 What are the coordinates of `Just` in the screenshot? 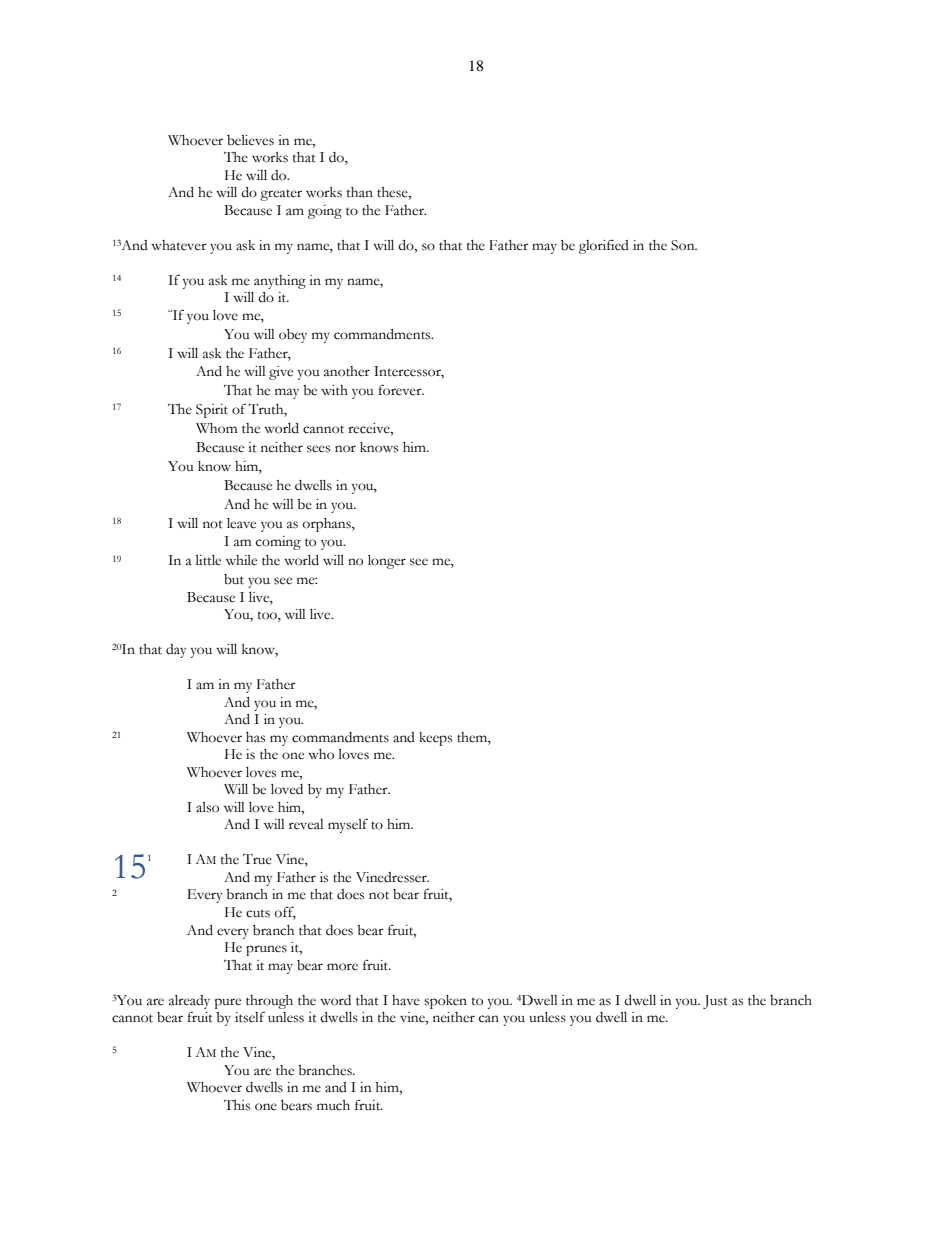 It's located at (715, 1002).
